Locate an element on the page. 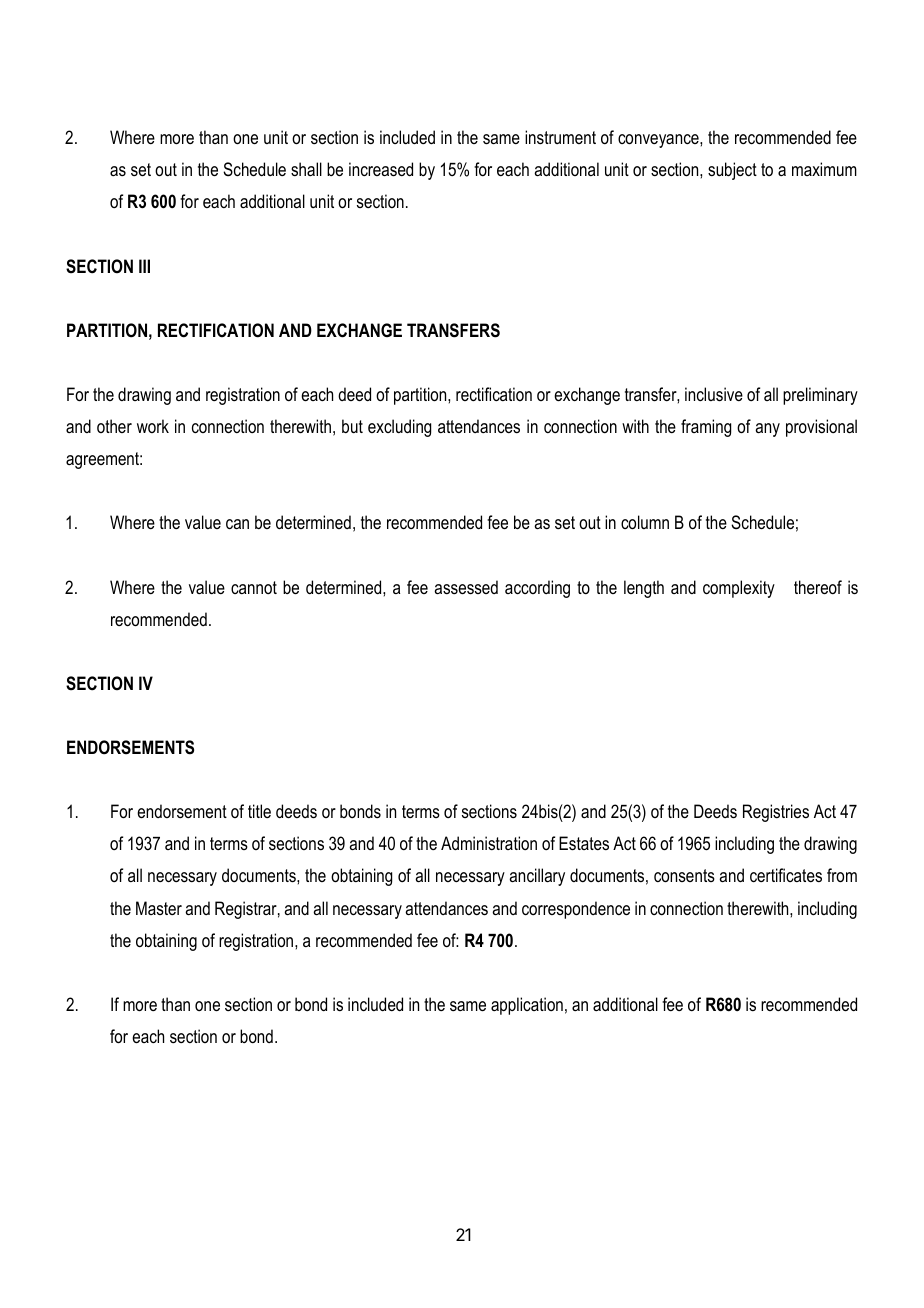 The height and width of the image is (1308, 924). Master is located at coordinates (159, 908).
